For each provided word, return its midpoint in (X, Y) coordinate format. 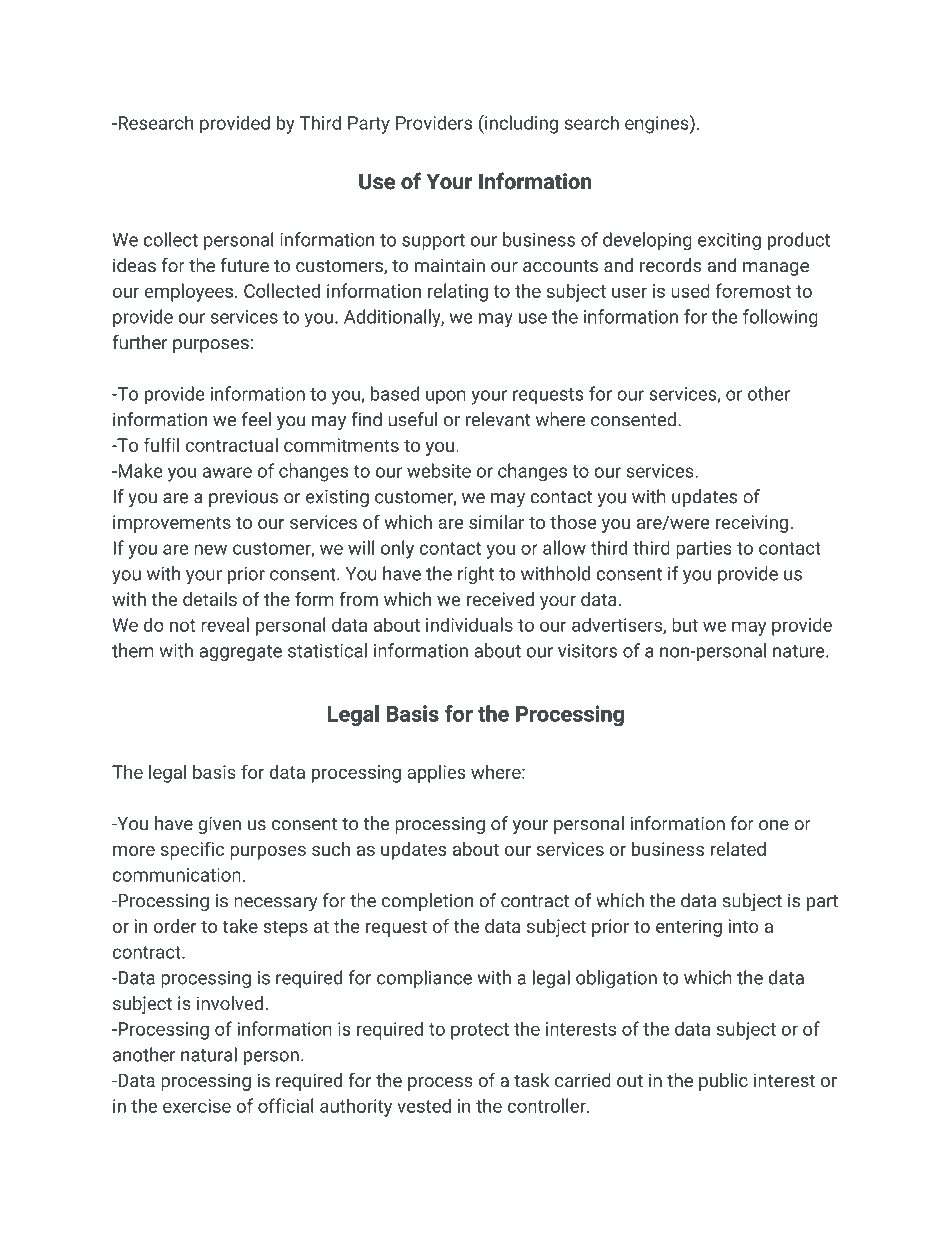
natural (209, 1054)
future (244, 265)
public (723, 1082)
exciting (729, 242)
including (520, 124)
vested (424, 1105)
